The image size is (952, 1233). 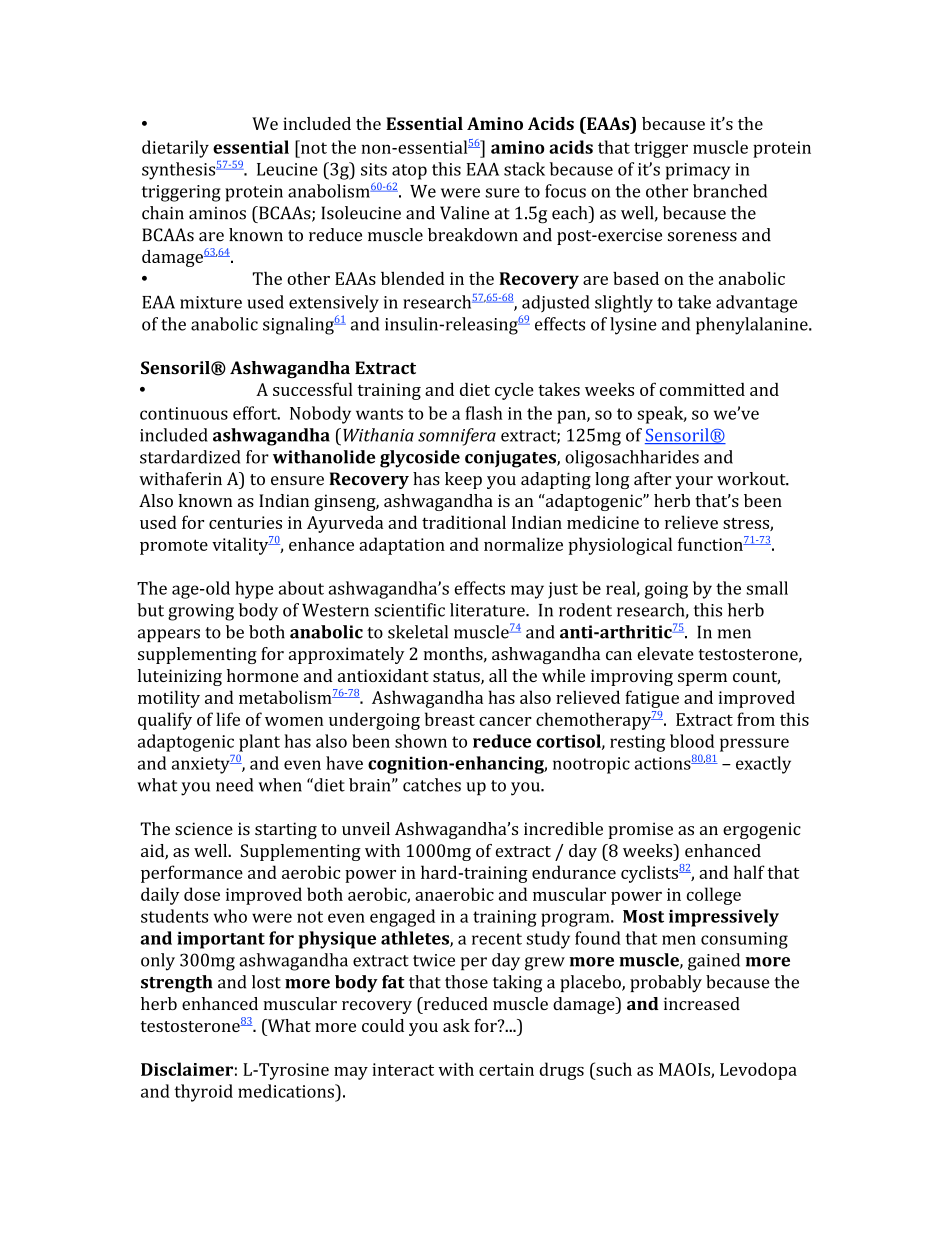 What do you see at coordinates (698, 171) in the image?
I see `primacy` at bounding box center [698, 171].
